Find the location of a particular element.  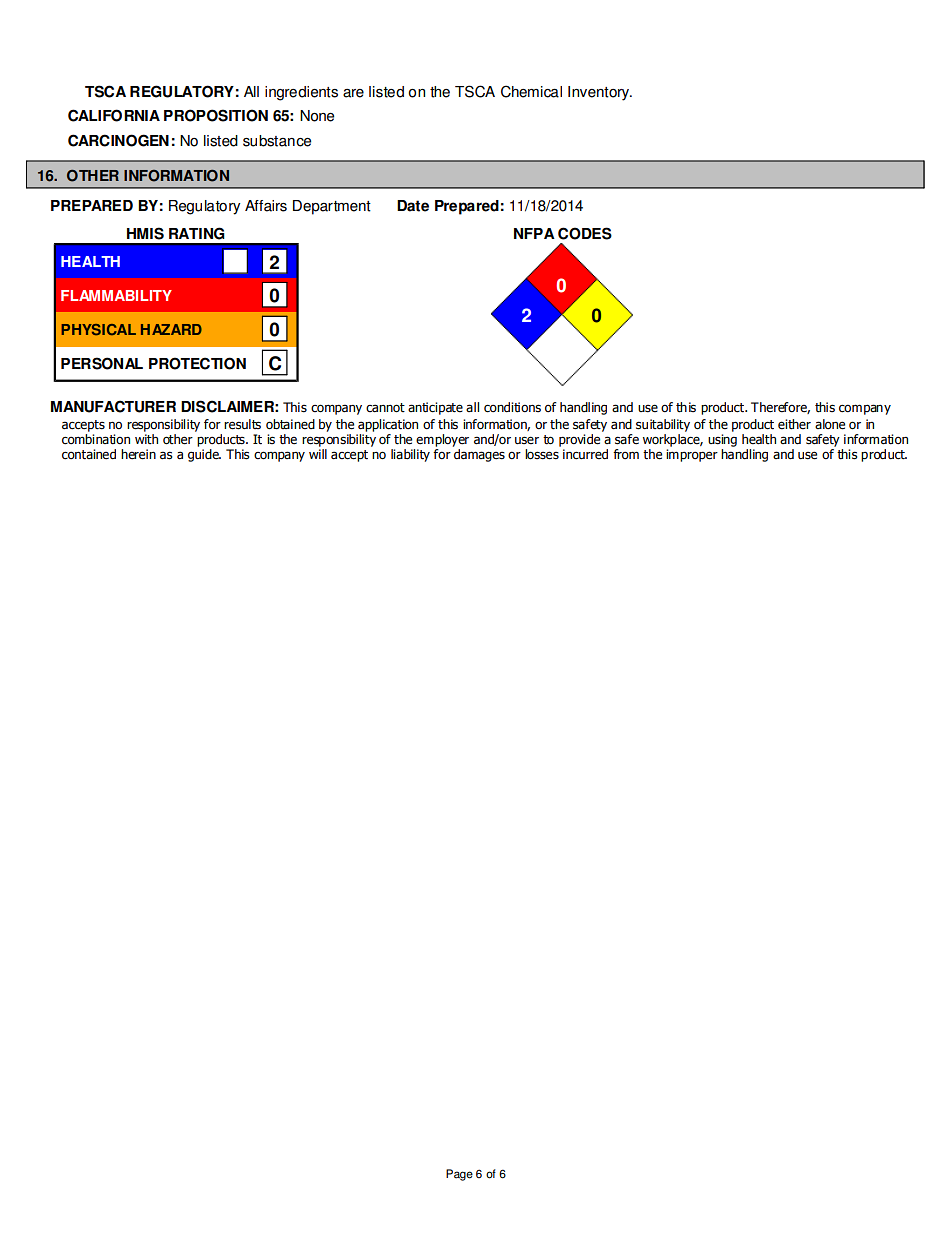

Chemical is located at coordinates (531, 91).
